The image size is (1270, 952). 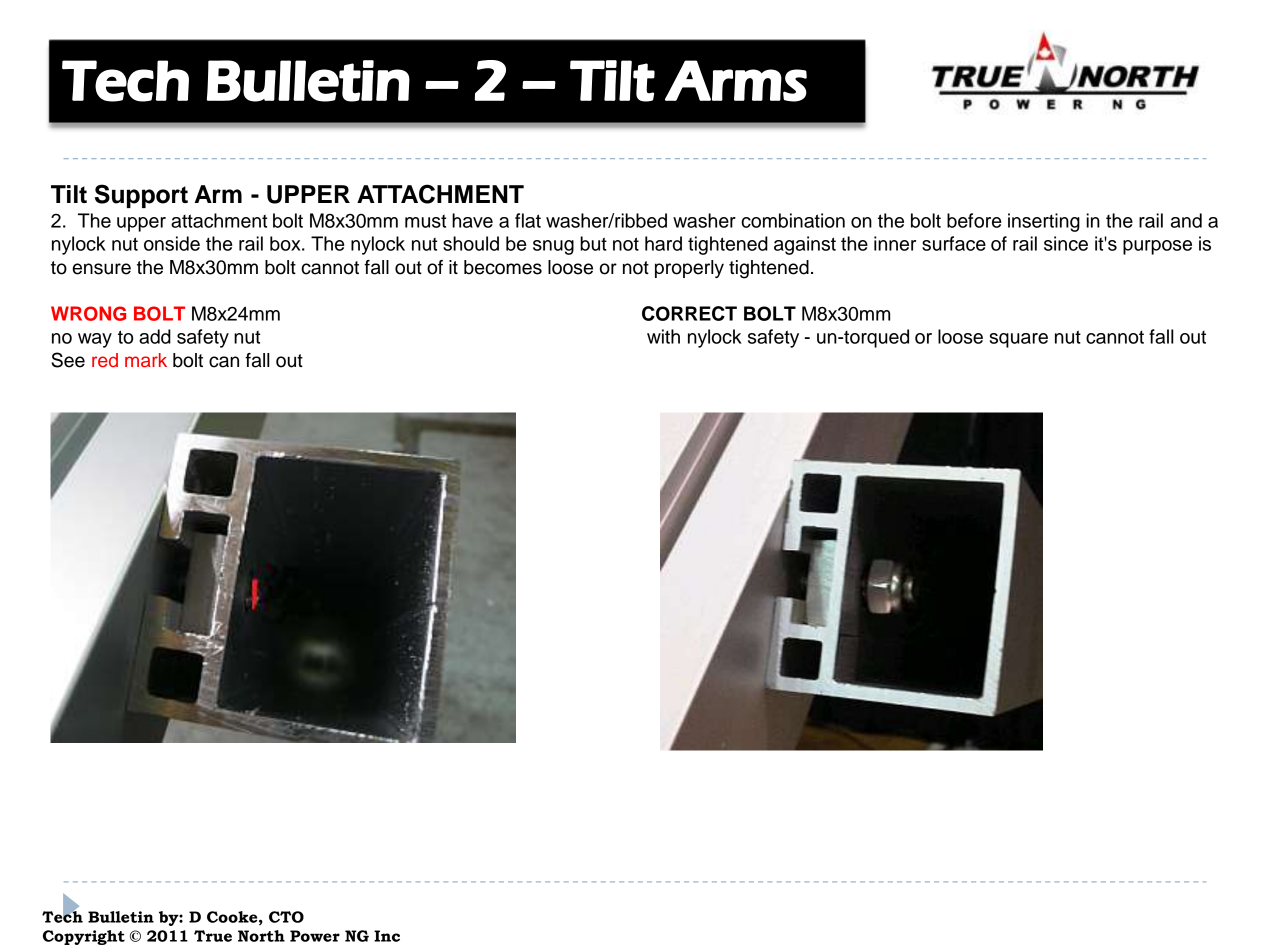 What do you see at coordinates (286, 917) in the image?
I see `CTO` at bounding box center [286, 917].
